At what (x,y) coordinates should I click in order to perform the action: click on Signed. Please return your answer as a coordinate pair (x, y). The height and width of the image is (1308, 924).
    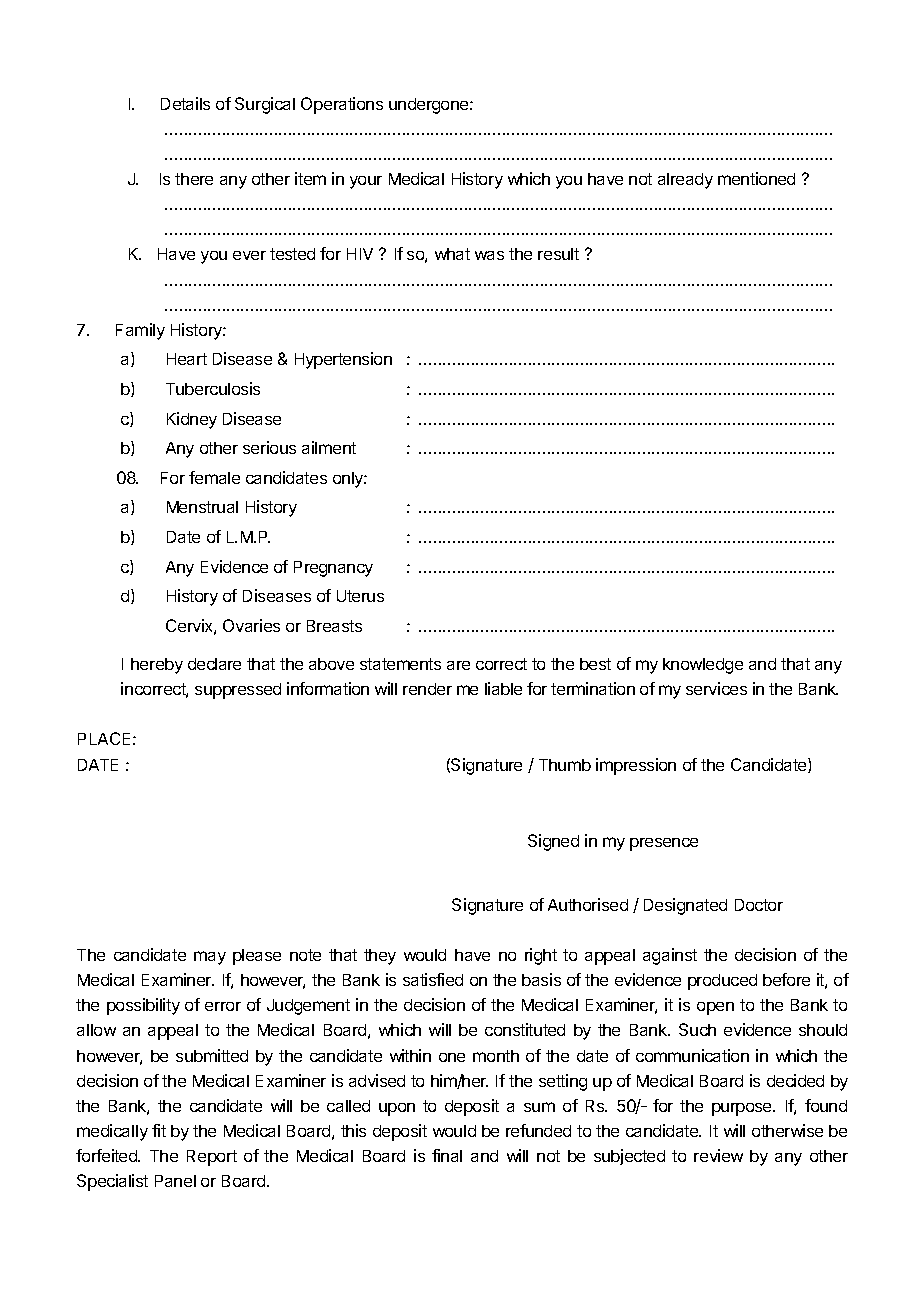
    Looking at the image, I should click on (553, 842).
